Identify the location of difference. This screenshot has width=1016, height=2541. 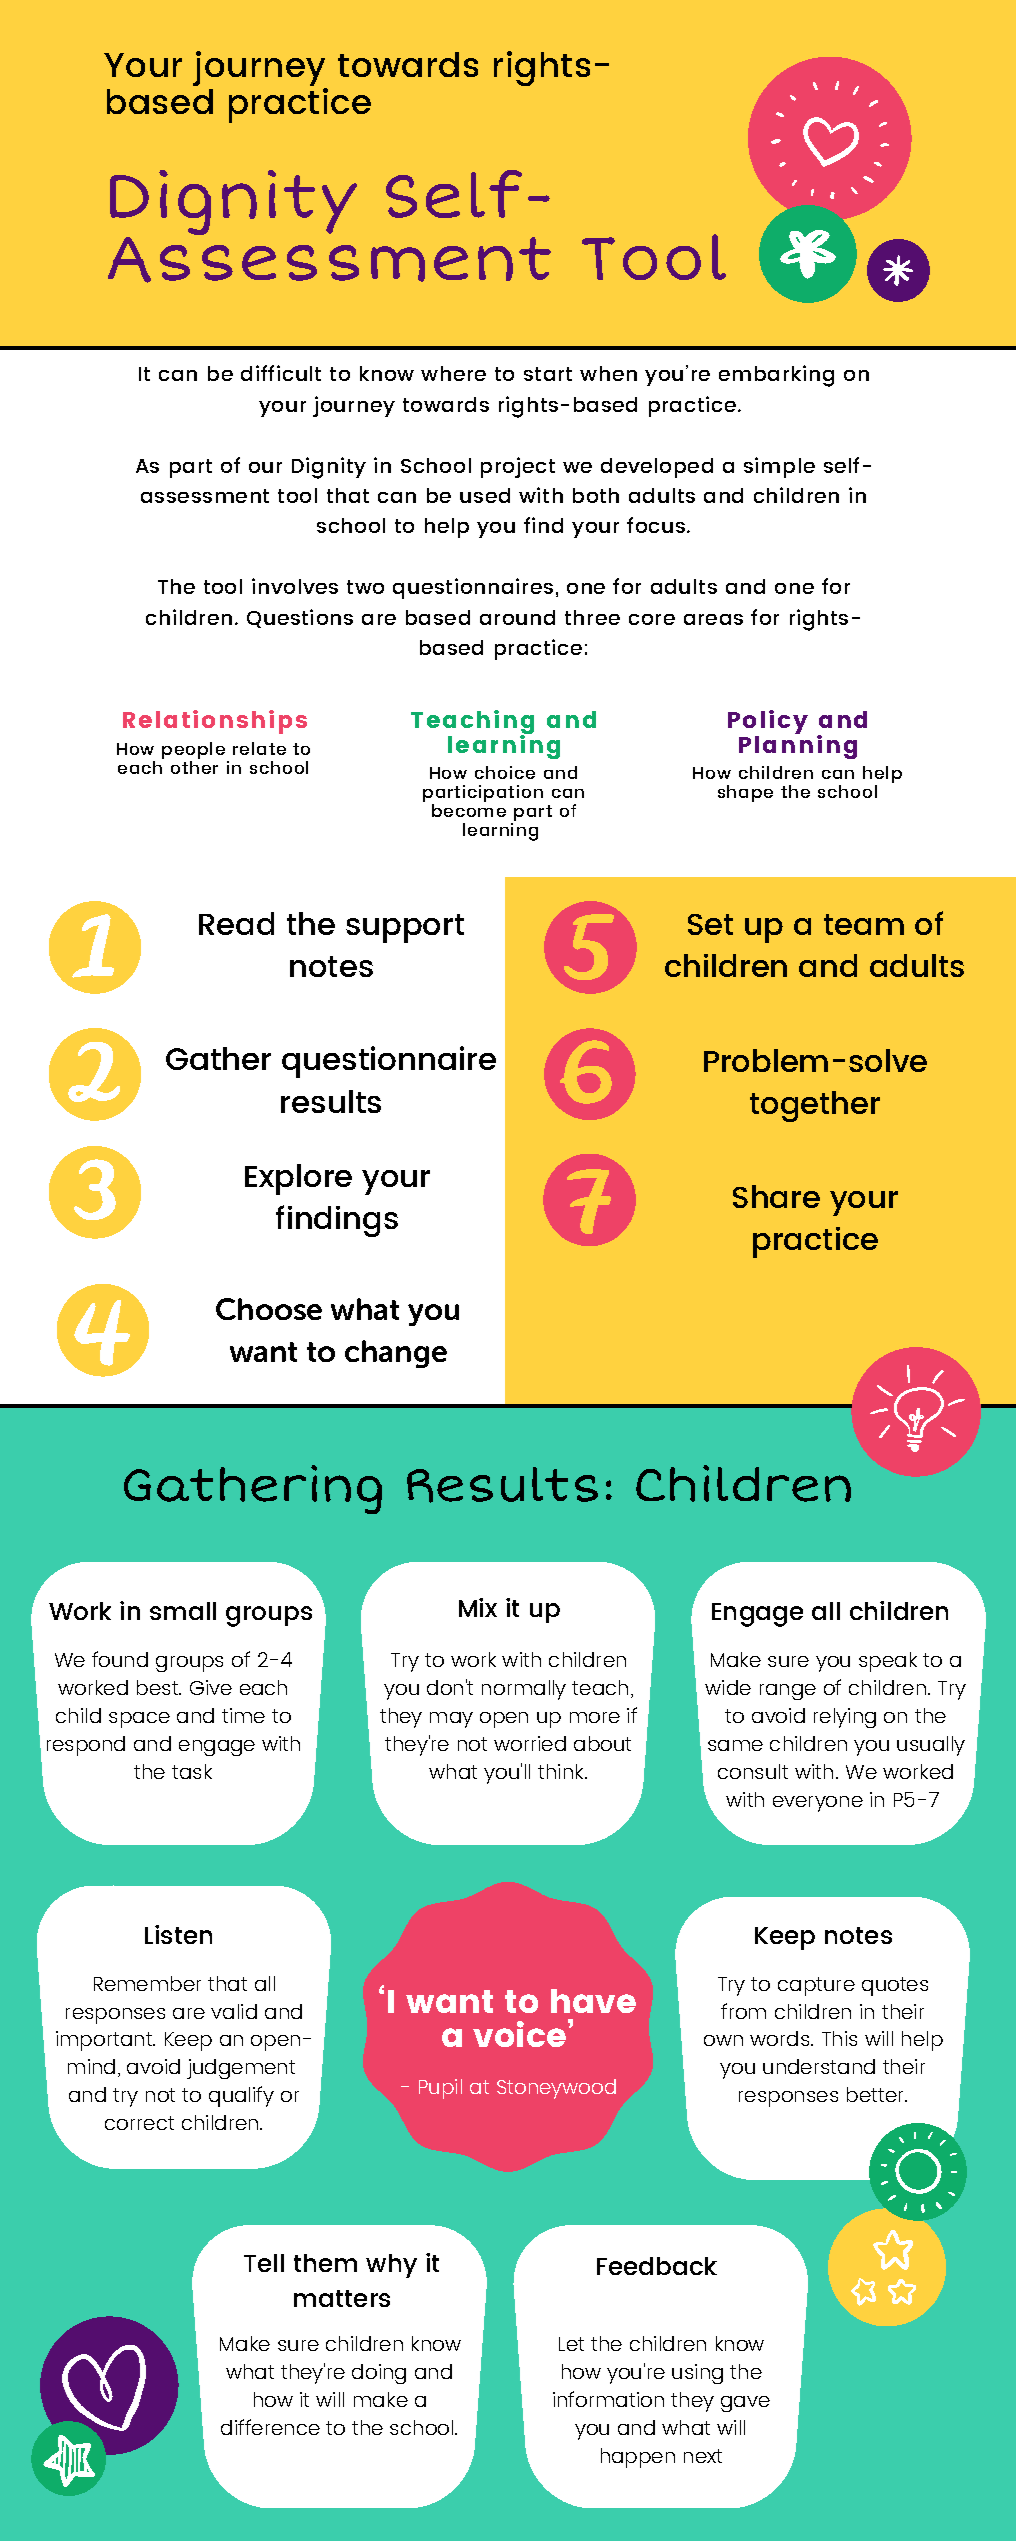
(270, 2427).
